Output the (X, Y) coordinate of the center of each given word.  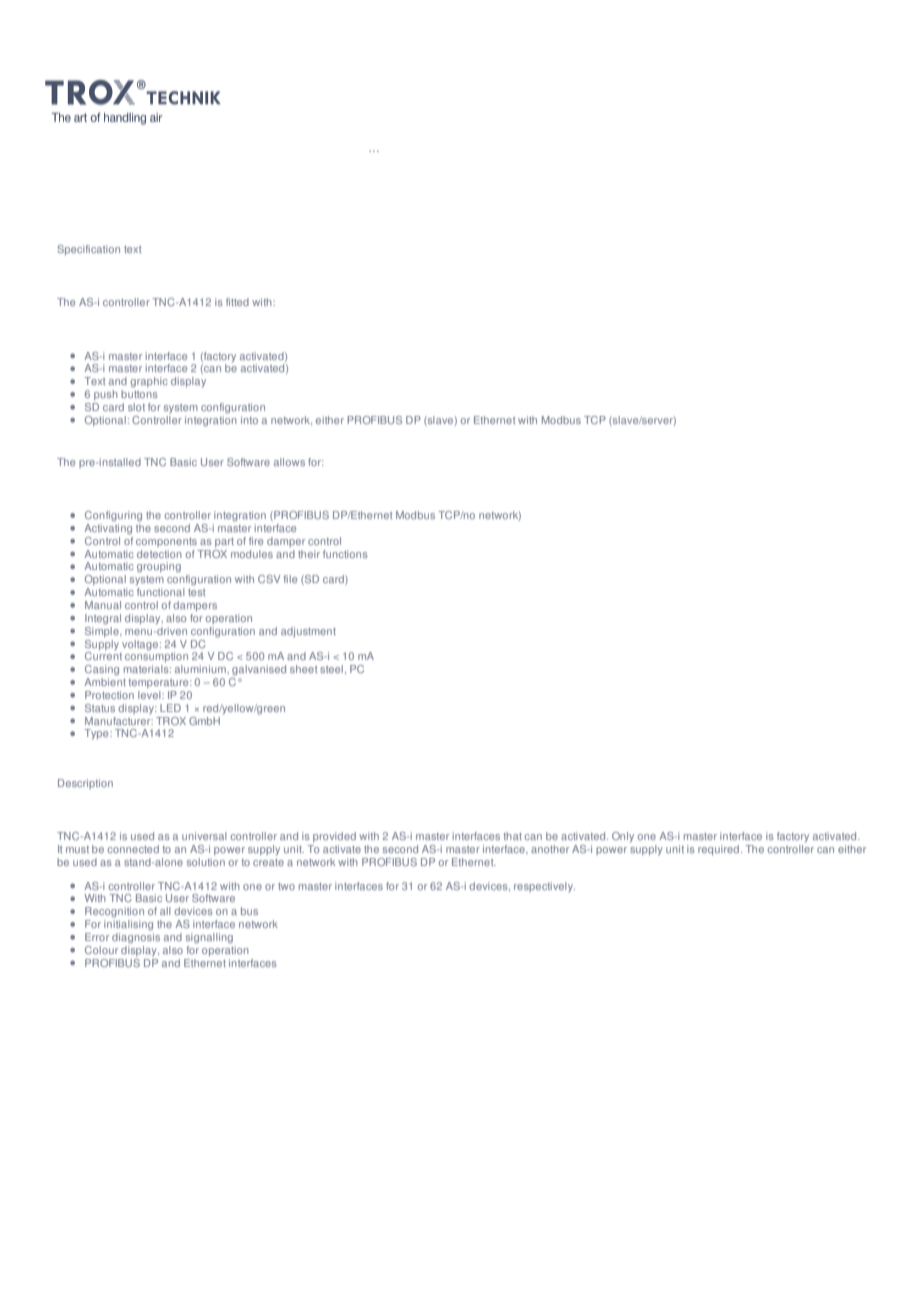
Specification (89, 250)
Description (85, 784)
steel (331, 669)
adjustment (308, 632)
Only (623, 837)
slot (136, 407)
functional (161, 592)
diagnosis (136, 937)
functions (345, 554)
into (249, 420)
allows (289, 462)
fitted (237, 302)
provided (334, 837)
